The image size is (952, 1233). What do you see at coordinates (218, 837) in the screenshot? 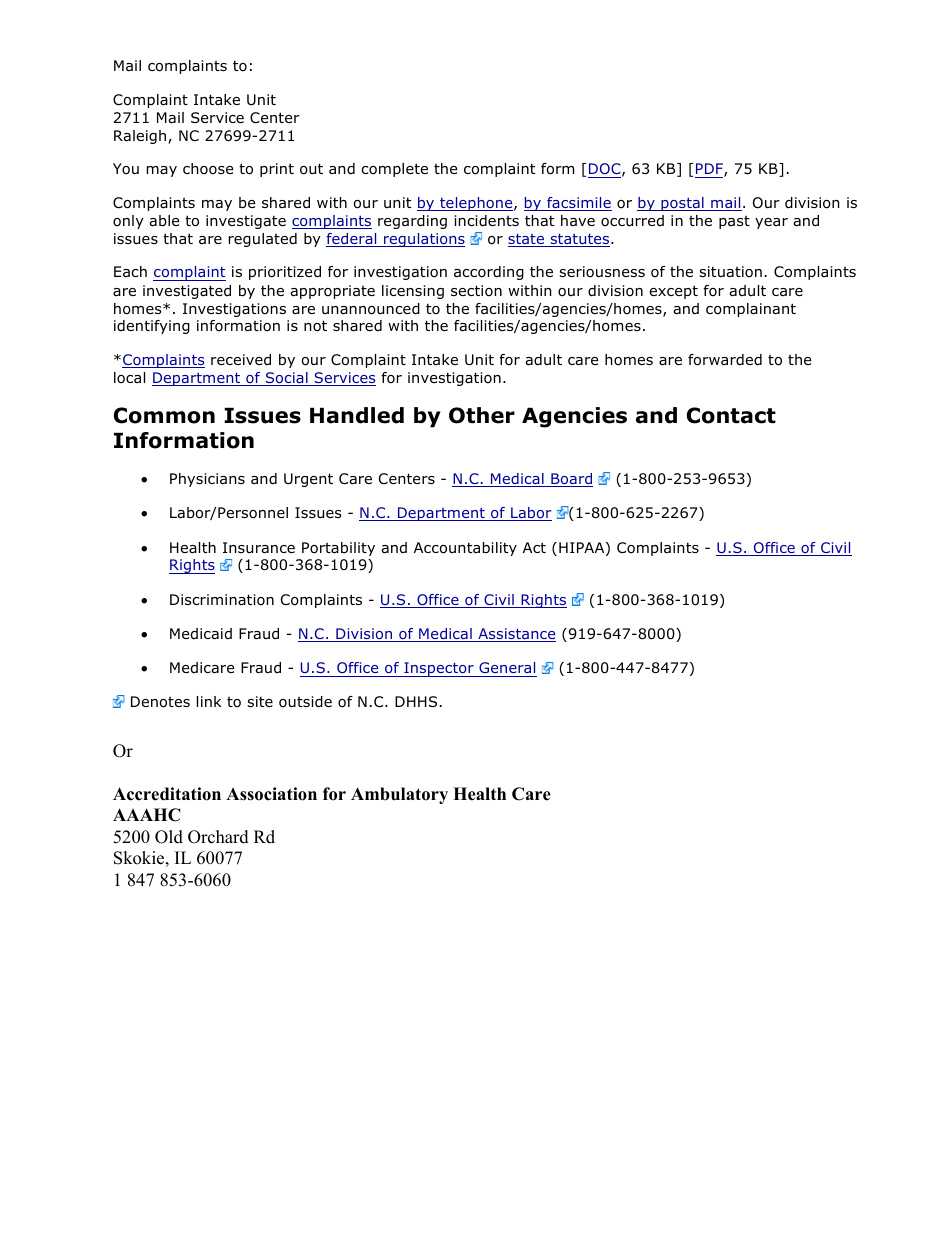
I see `Orchard` at bounding box center [218, 837].
